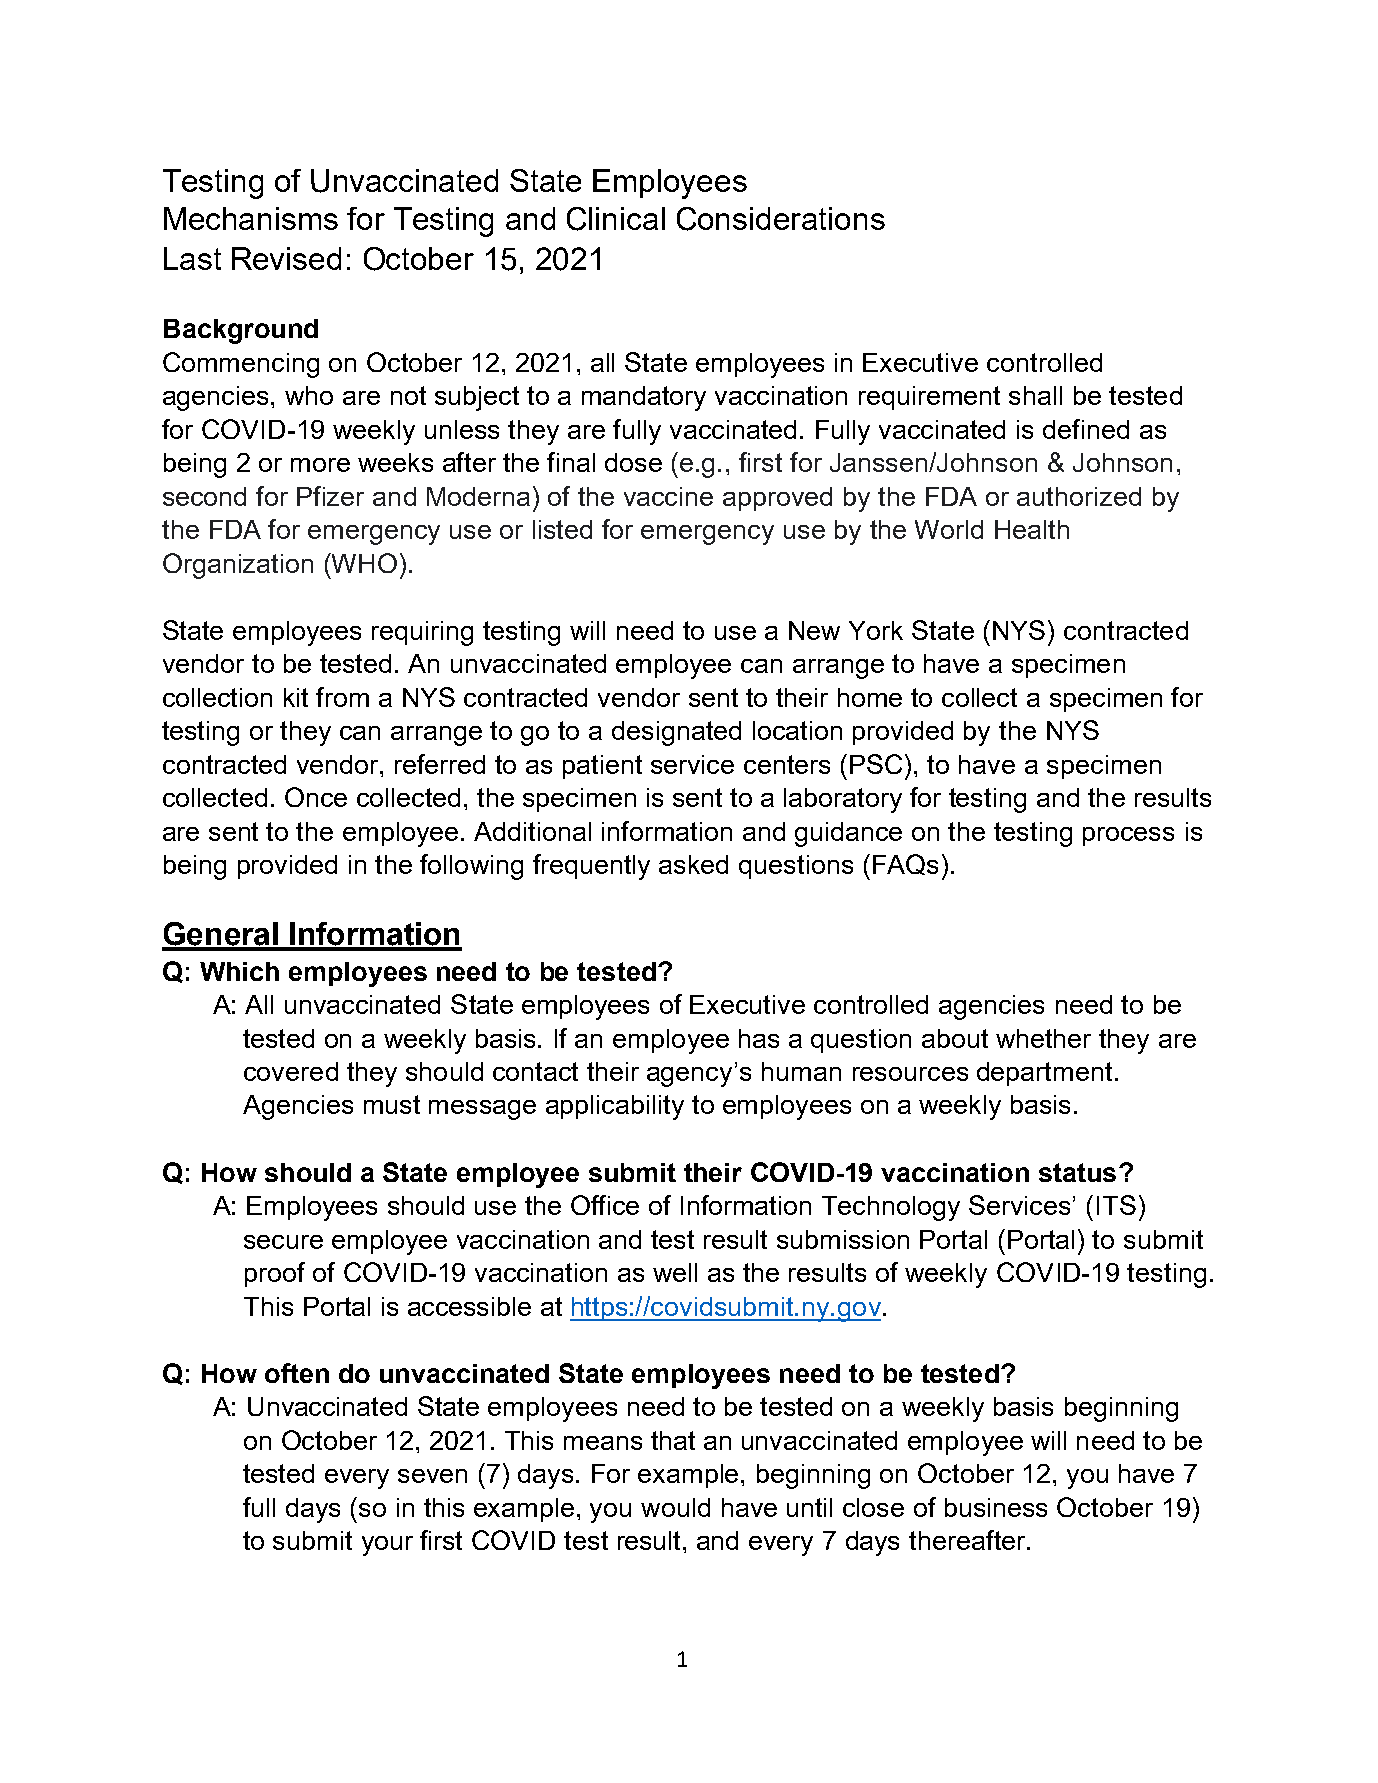  Describe the element at coordinates (283, 1242) in the screenshot. I see `secure` at that location.
